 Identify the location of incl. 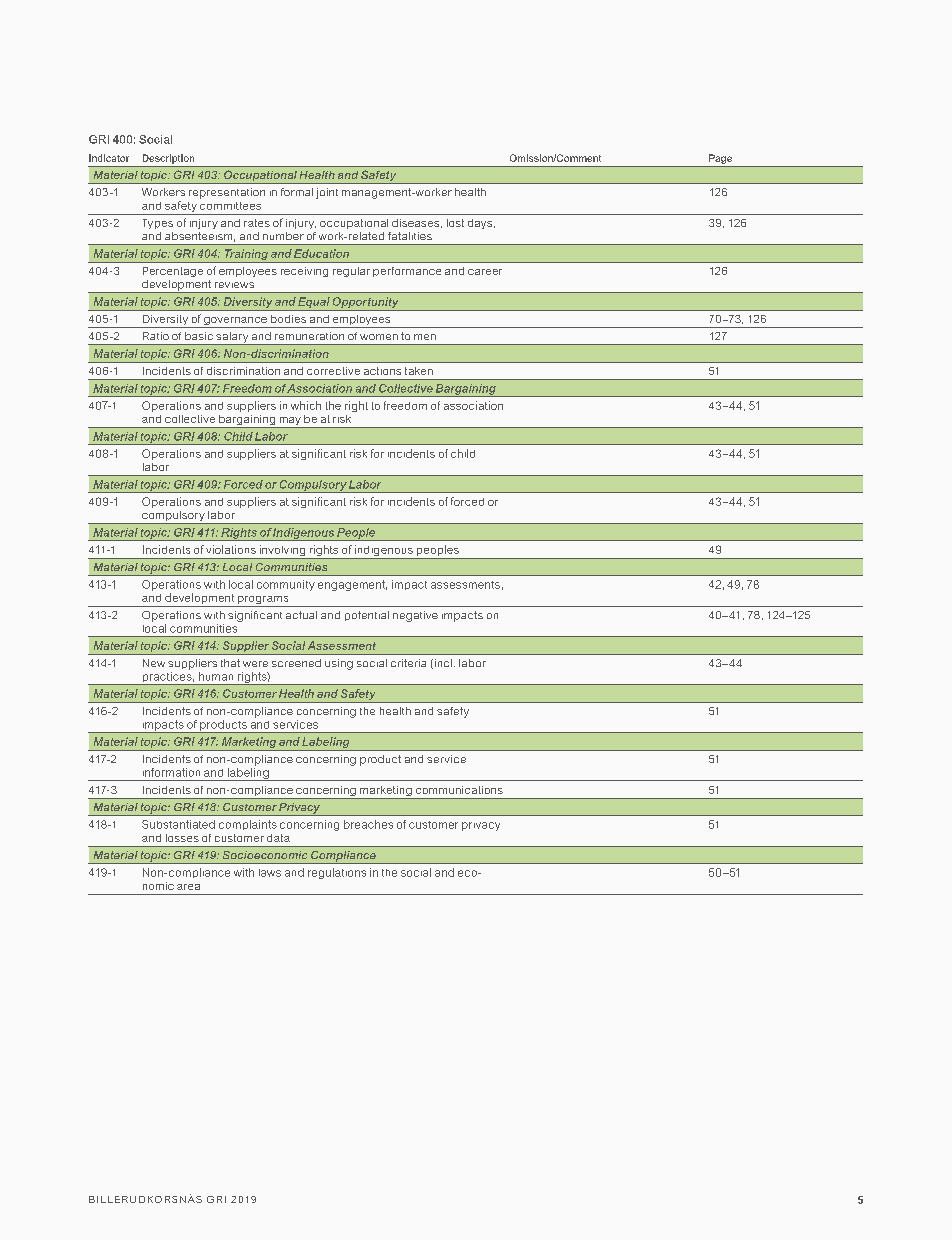
(442, 664).
